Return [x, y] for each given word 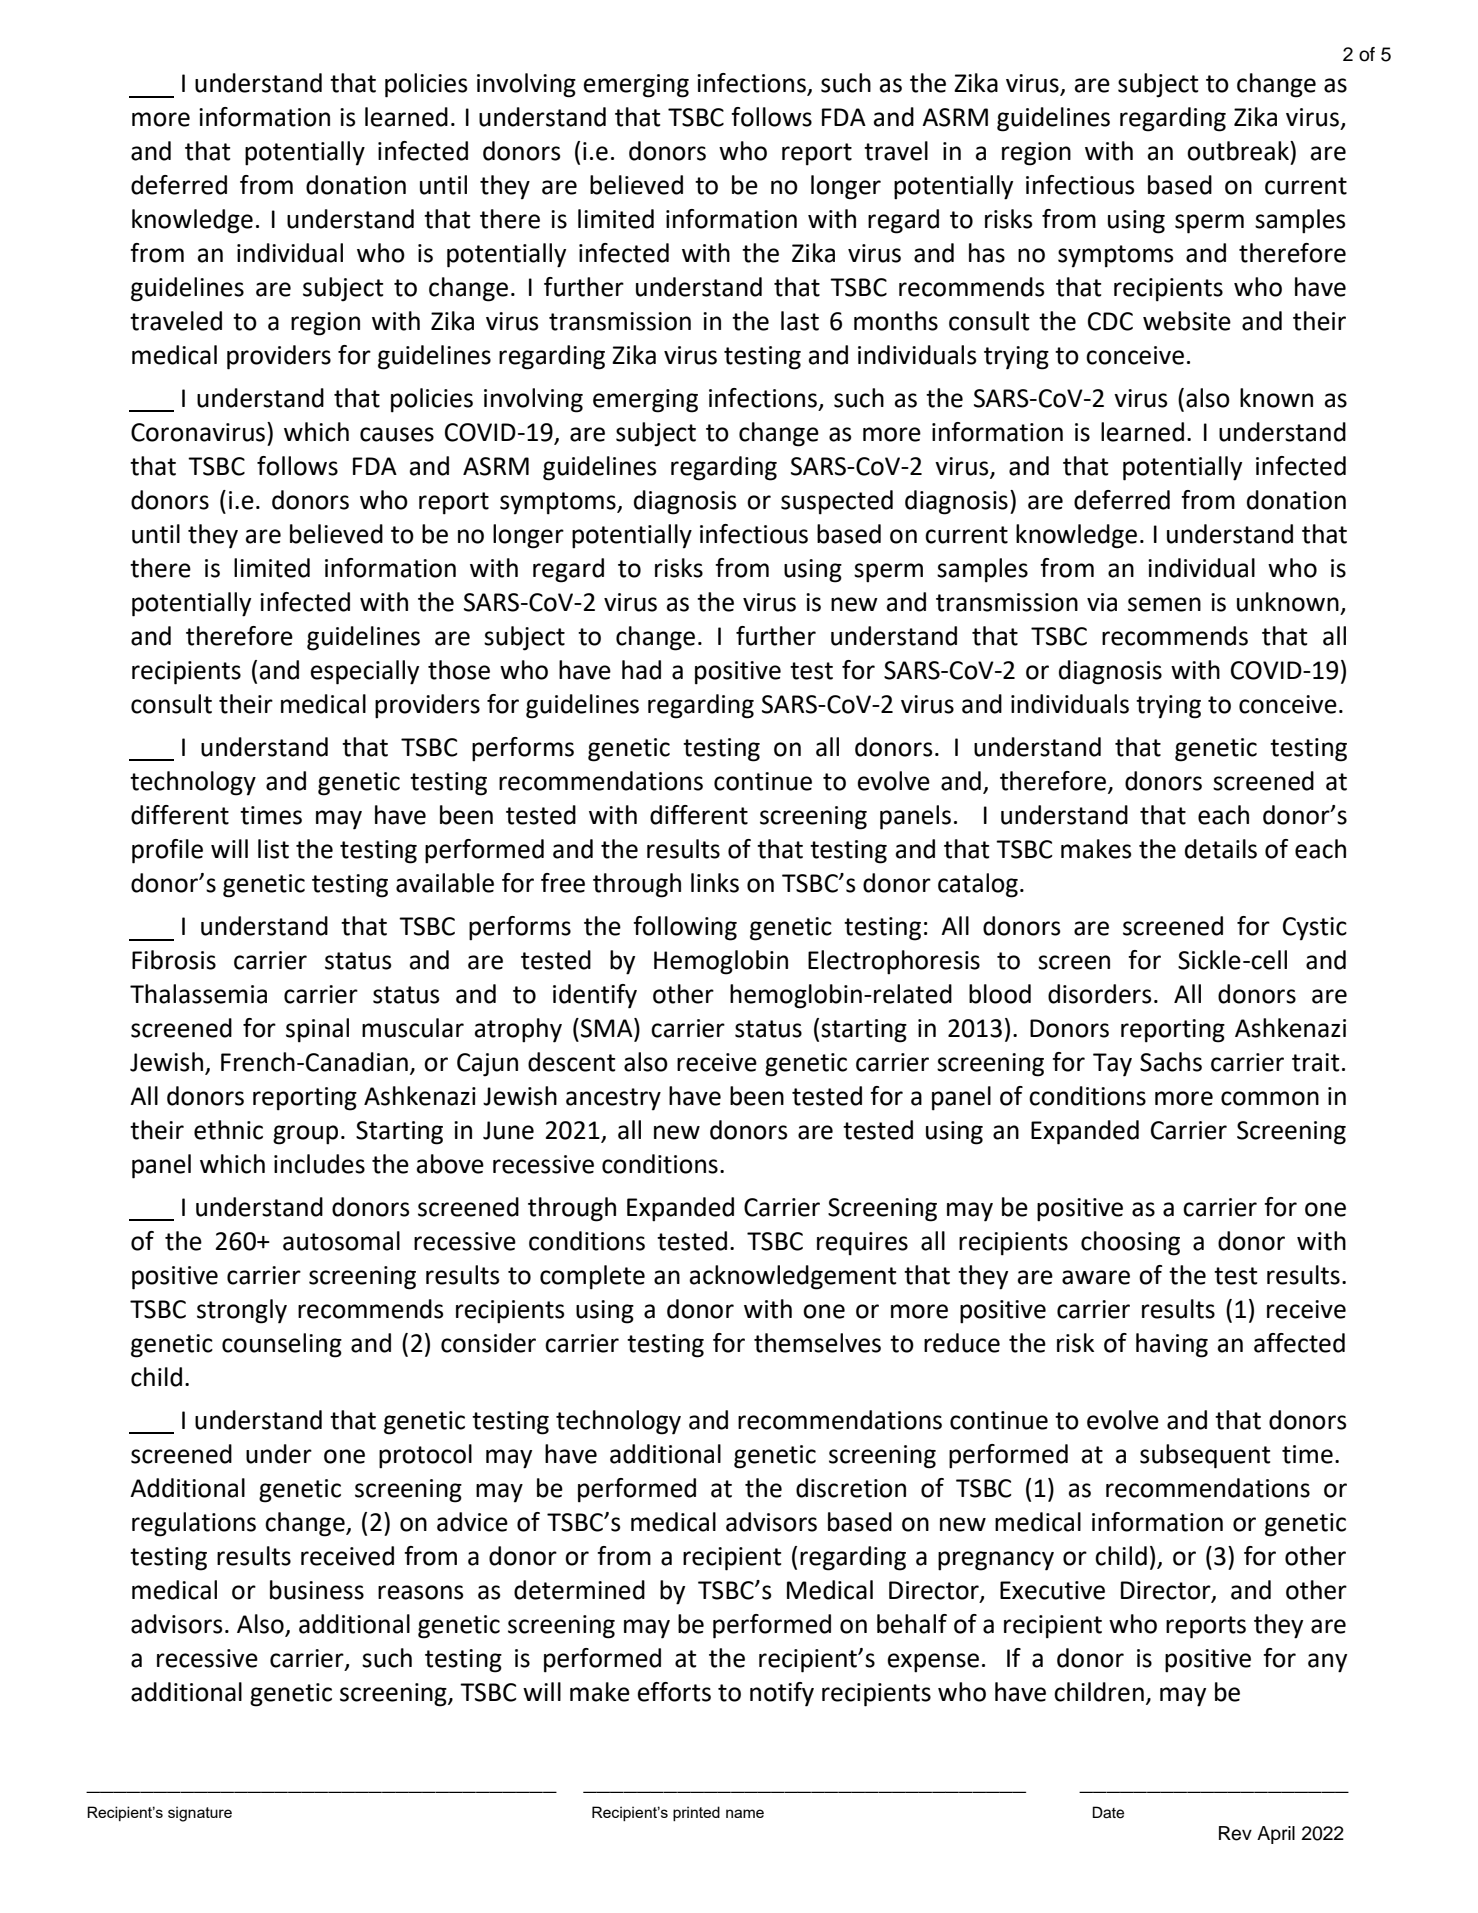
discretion [851, 1488]
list [273, 849]
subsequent [1205, 1456]
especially [365, 672]
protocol [425, 1456]
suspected [837, 502]
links [715, 883]
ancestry [613, 1099]
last [800, 321]
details [1221, 849]
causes [397, 434]
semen [1164, 604]
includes [319, 1164]
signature [200, 1814]
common [1270, 1098]
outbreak [1239, 151]
